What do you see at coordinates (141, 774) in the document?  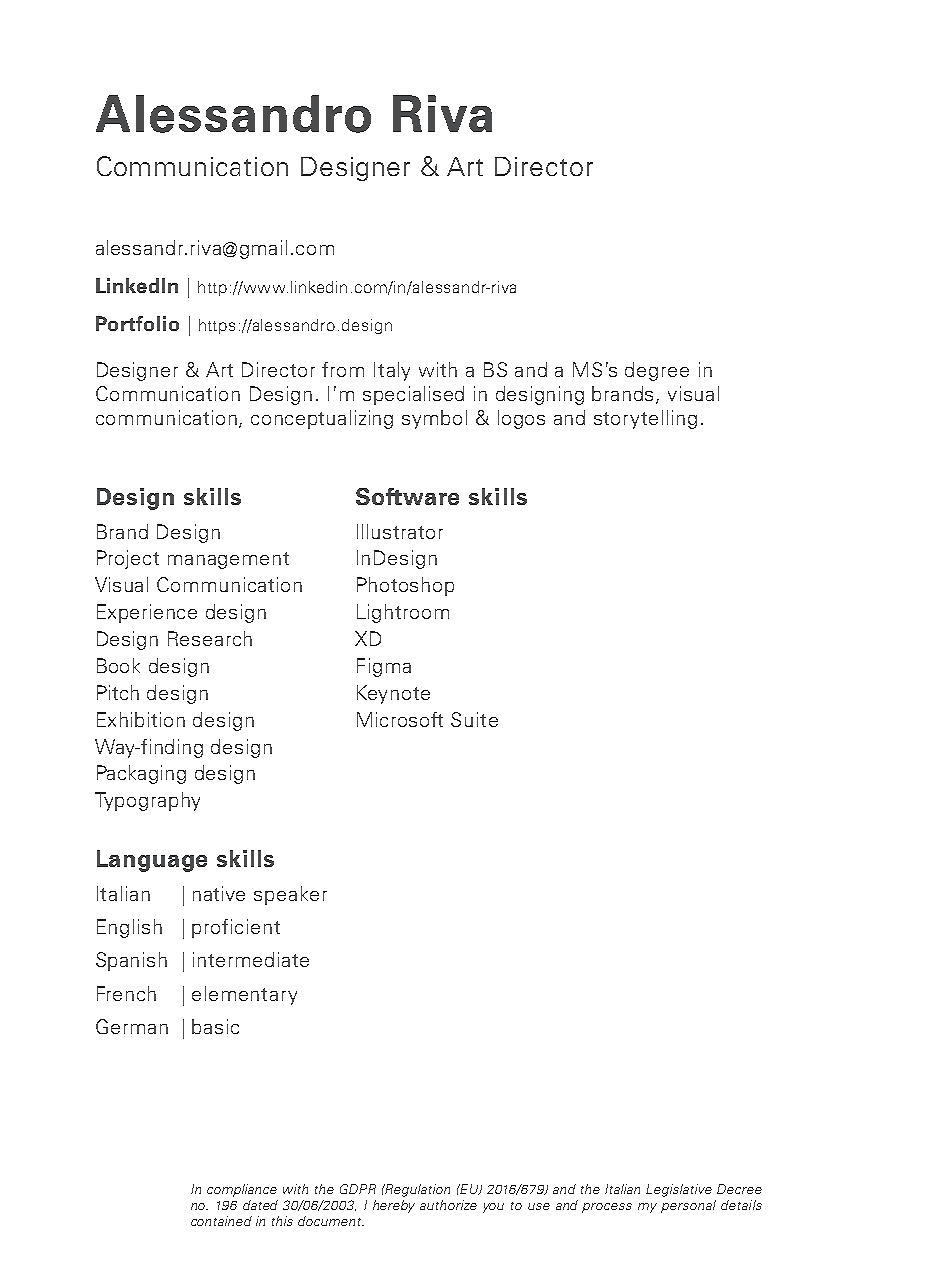 I see `Packaging` at bounding box center [141, 774].
